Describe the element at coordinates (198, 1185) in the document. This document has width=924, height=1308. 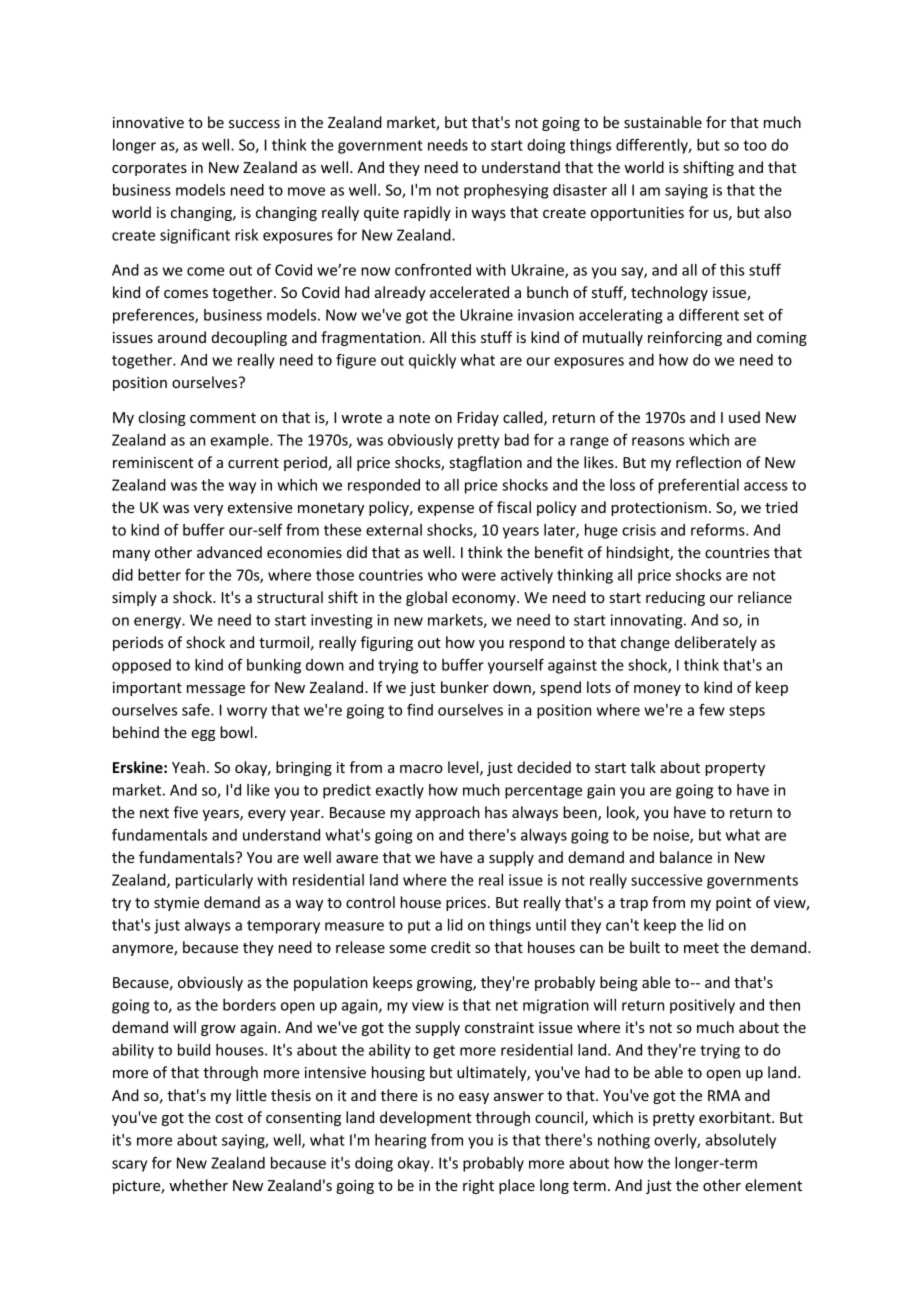
I see `whether` at that location.
